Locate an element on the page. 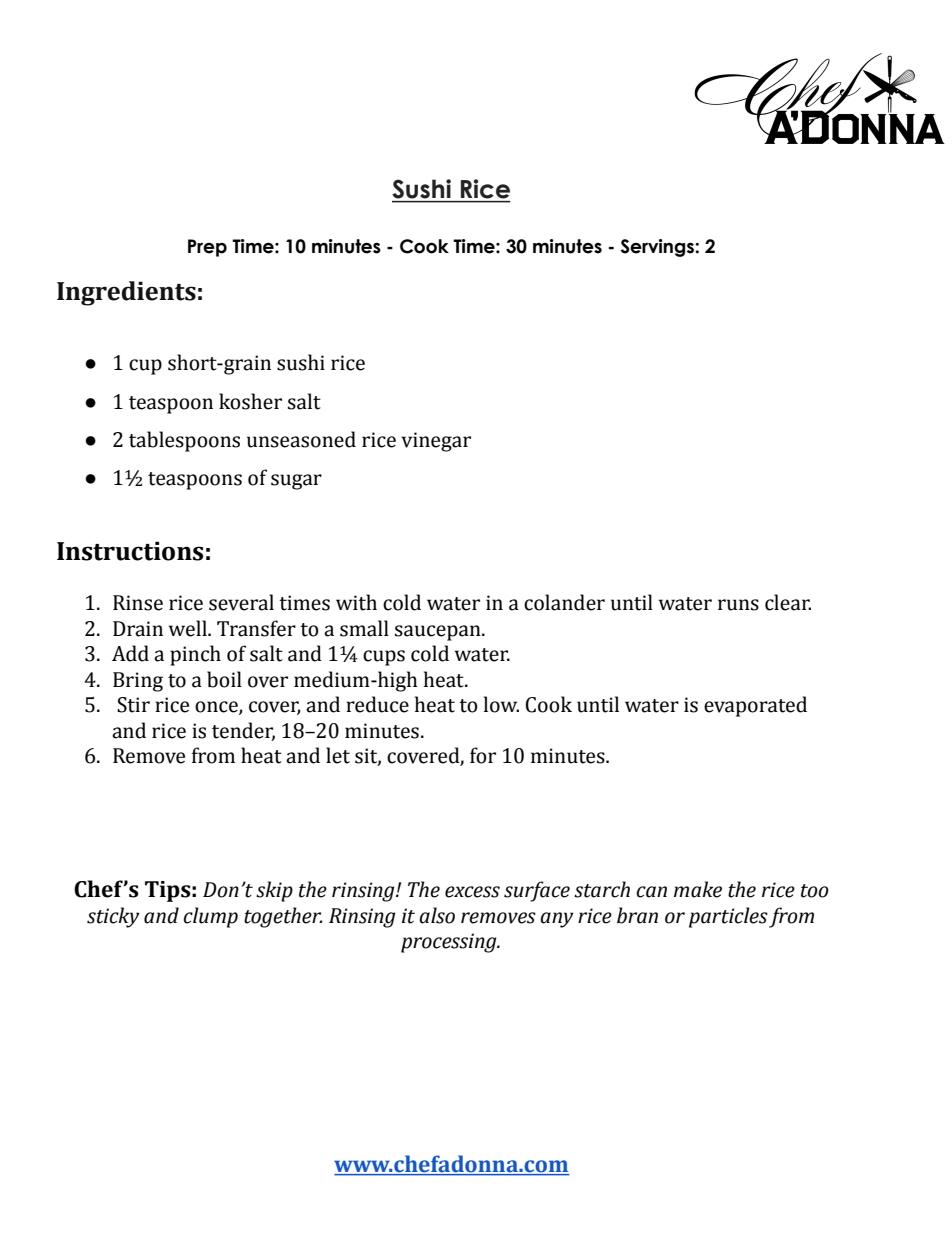 The width and height of the page is (952, 1233). tablespoons is located at coordinates (184, 441).
